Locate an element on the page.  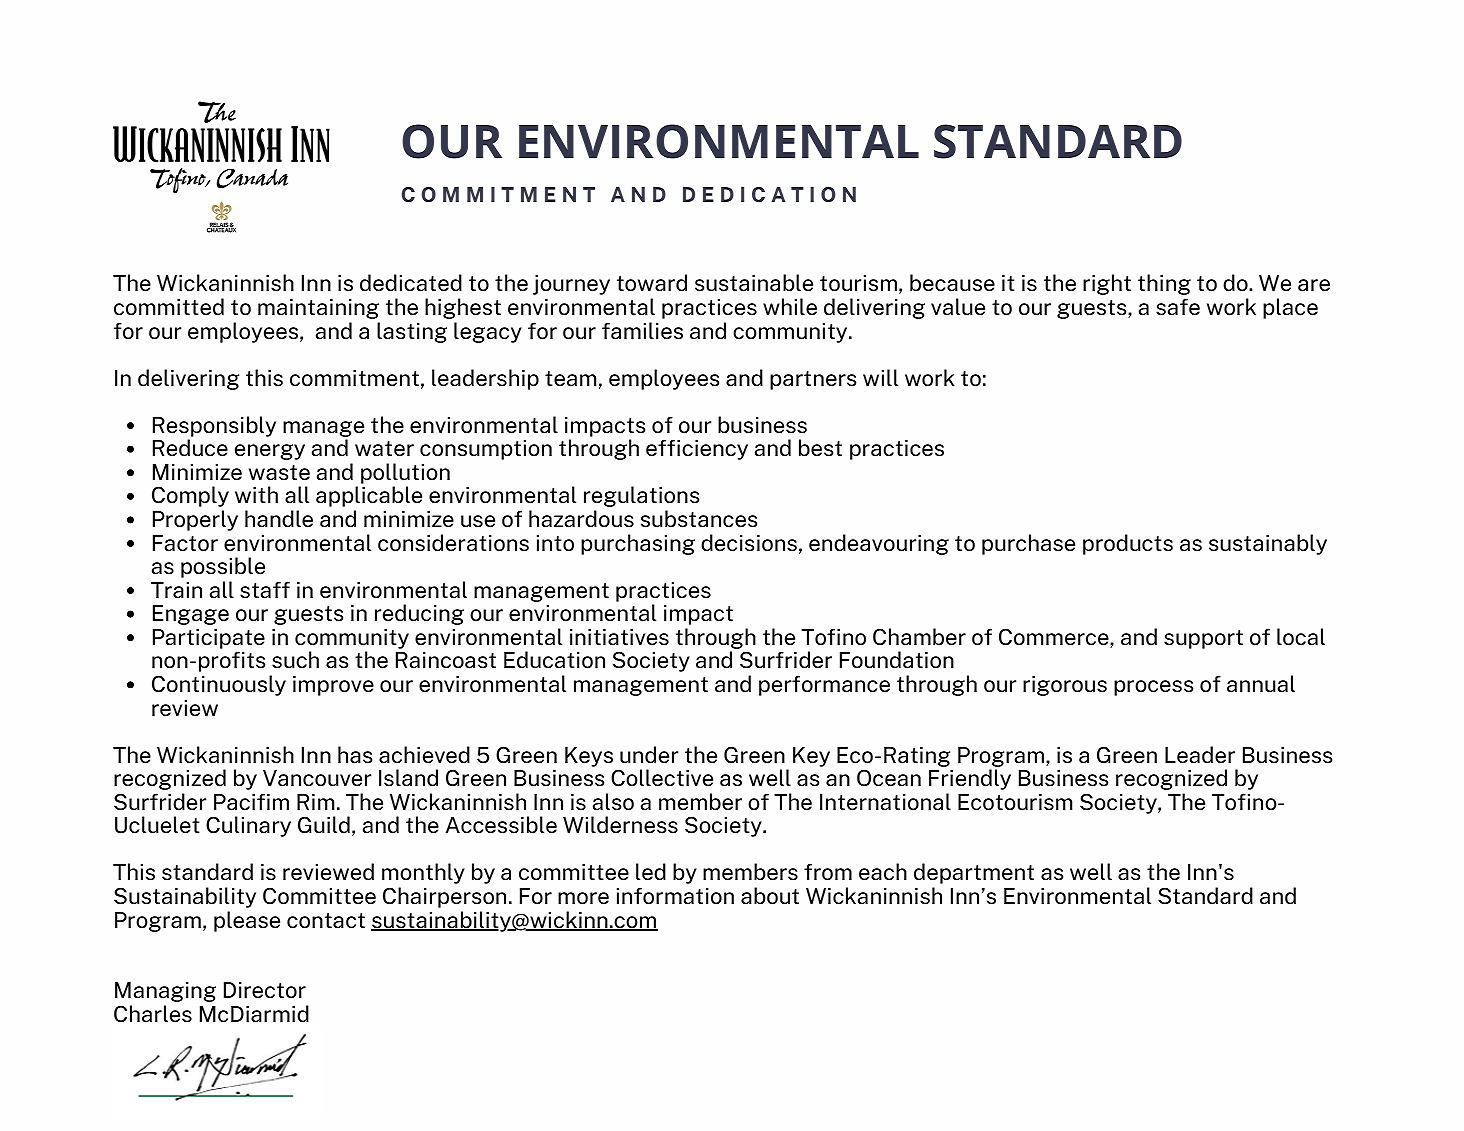
improve is located at coordinates (333, 686).
